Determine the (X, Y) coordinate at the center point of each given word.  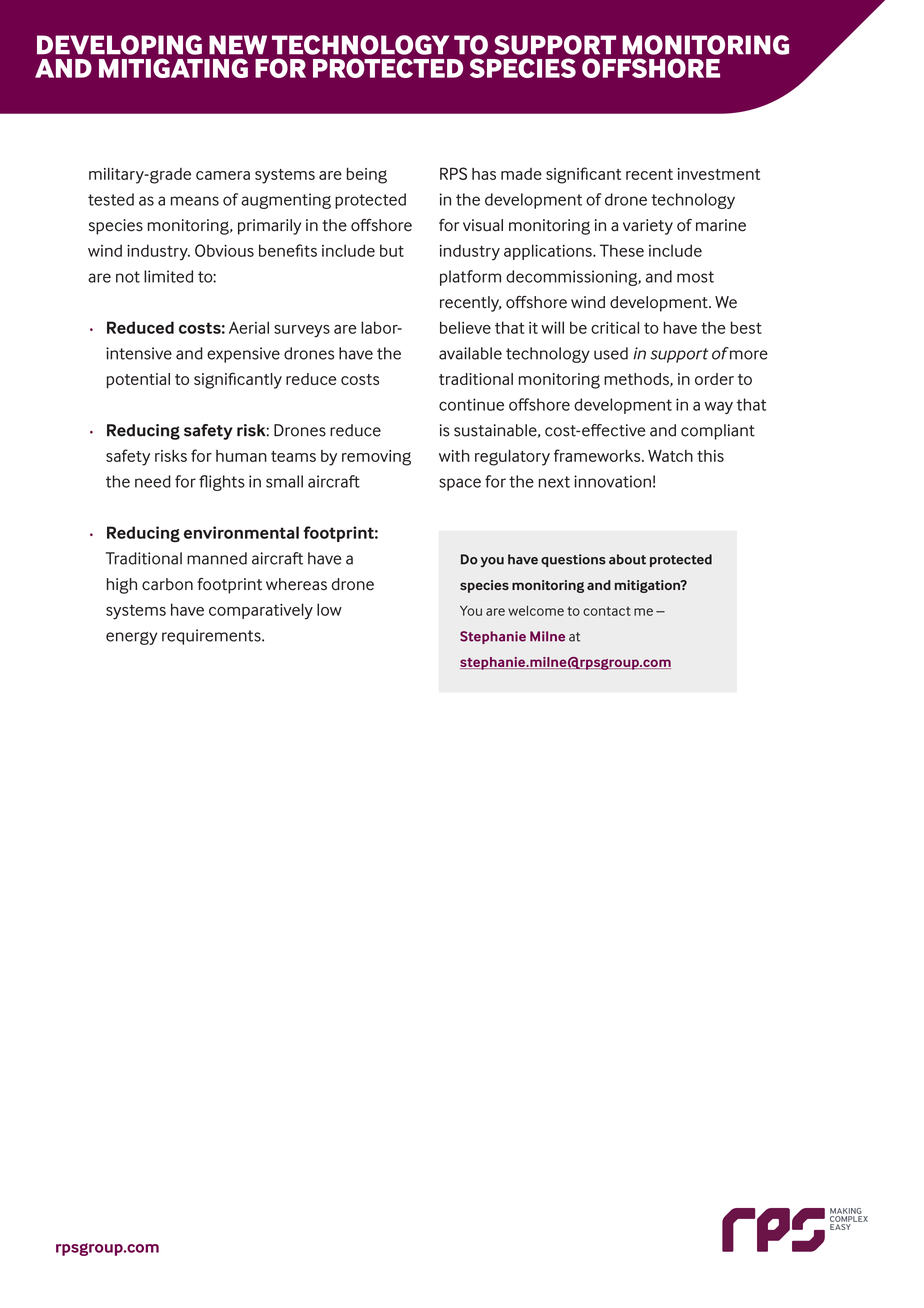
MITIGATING (173, 68)
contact (607, 611)
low (329, 609)
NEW (238, 45)
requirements (212, 637)
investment (719, 174)
